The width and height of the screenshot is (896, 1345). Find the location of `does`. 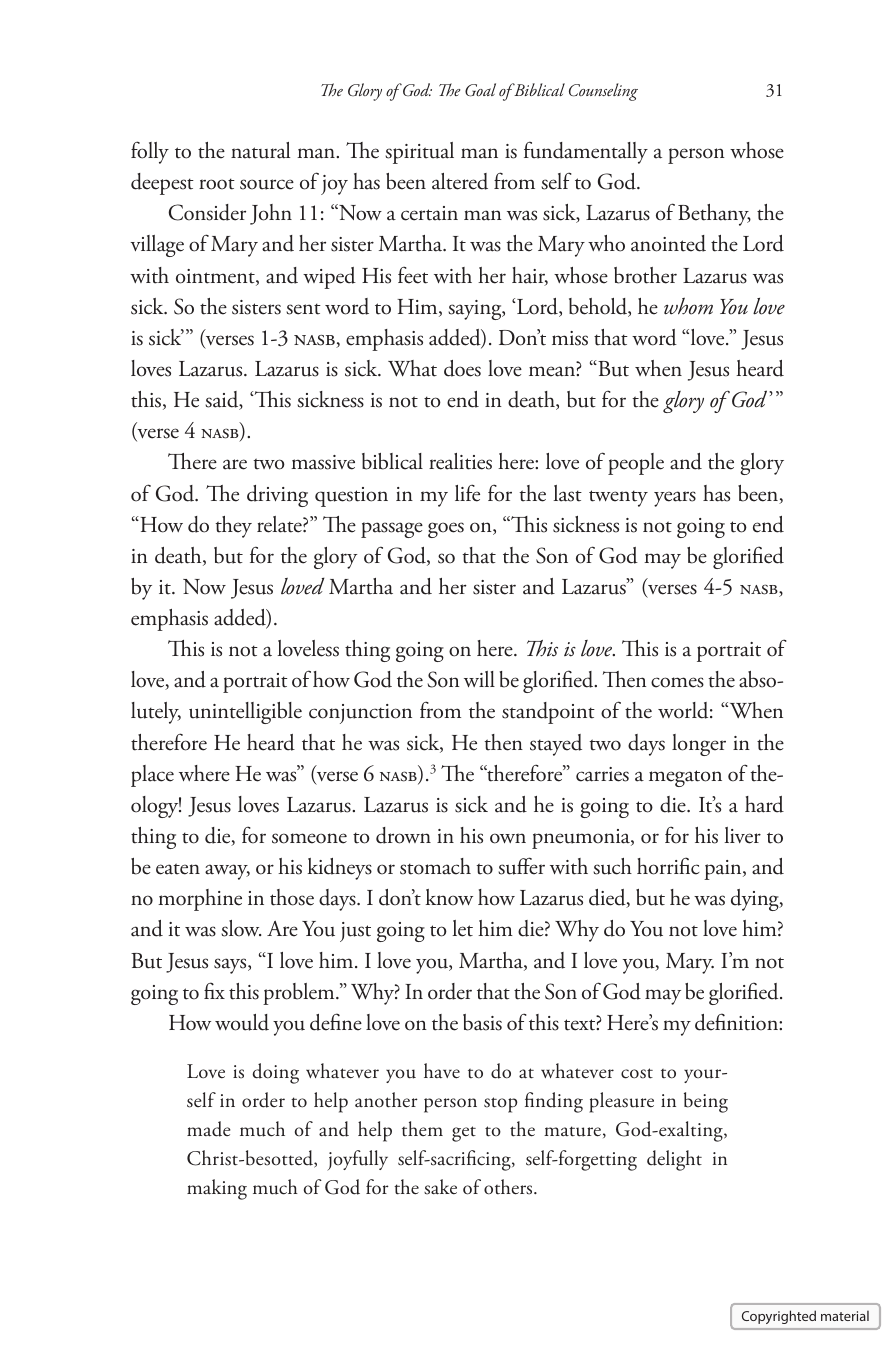

does is located at coordinates (462, 368).
